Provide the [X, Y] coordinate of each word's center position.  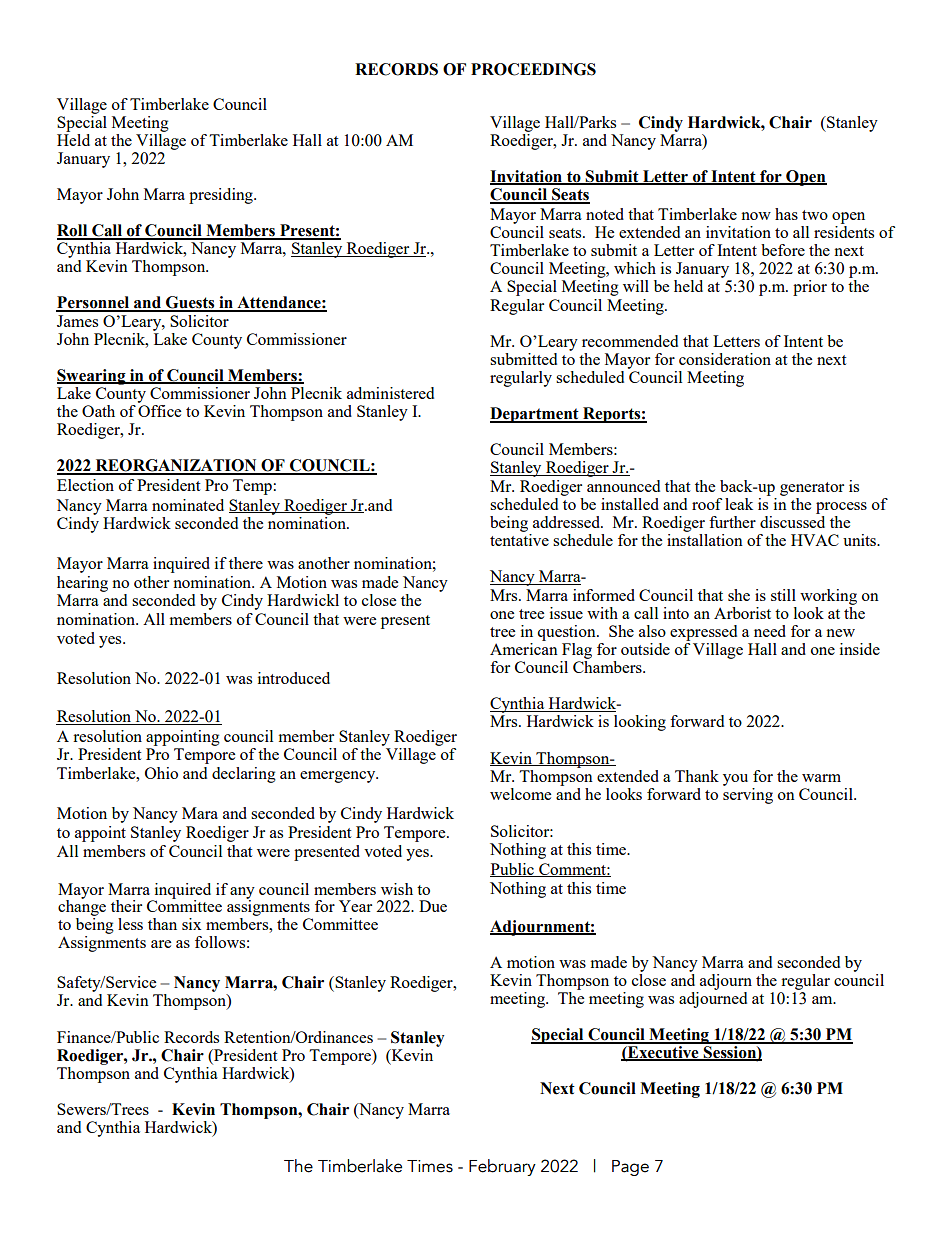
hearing [82, 584]
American [524, 647]
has [786, 214]
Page [630, 1168]
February [502, 1167]
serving [748, 796]
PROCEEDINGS [533, 69]
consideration [725, 359]
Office [159, 409]
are [161, 944]
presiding [222, 196]
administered [390, 393]
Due [433, 906]
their [126, 906]
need [770, 631]
